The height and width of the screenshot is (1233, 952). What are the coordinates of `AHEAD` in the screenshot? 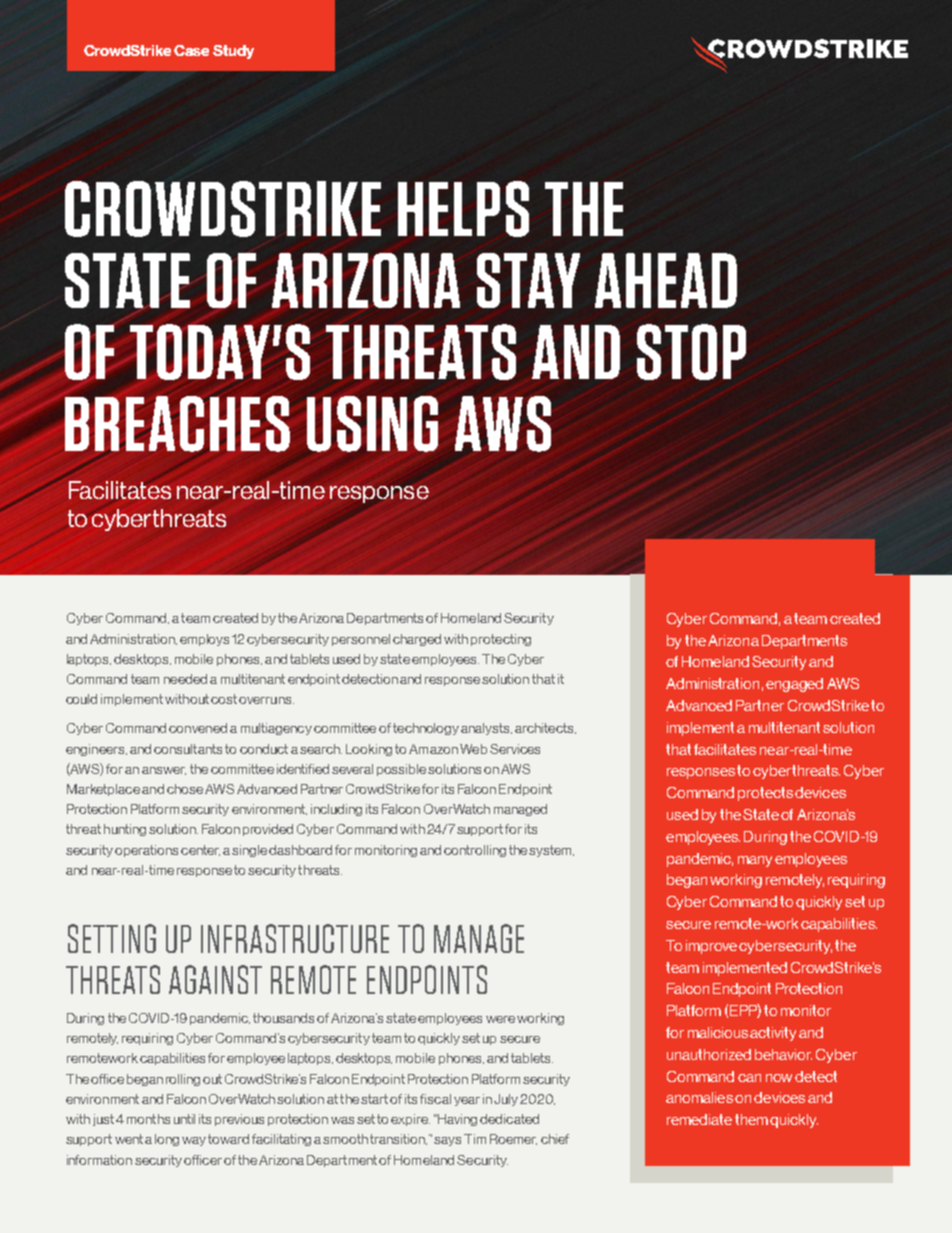 It's located at (666, 280).
